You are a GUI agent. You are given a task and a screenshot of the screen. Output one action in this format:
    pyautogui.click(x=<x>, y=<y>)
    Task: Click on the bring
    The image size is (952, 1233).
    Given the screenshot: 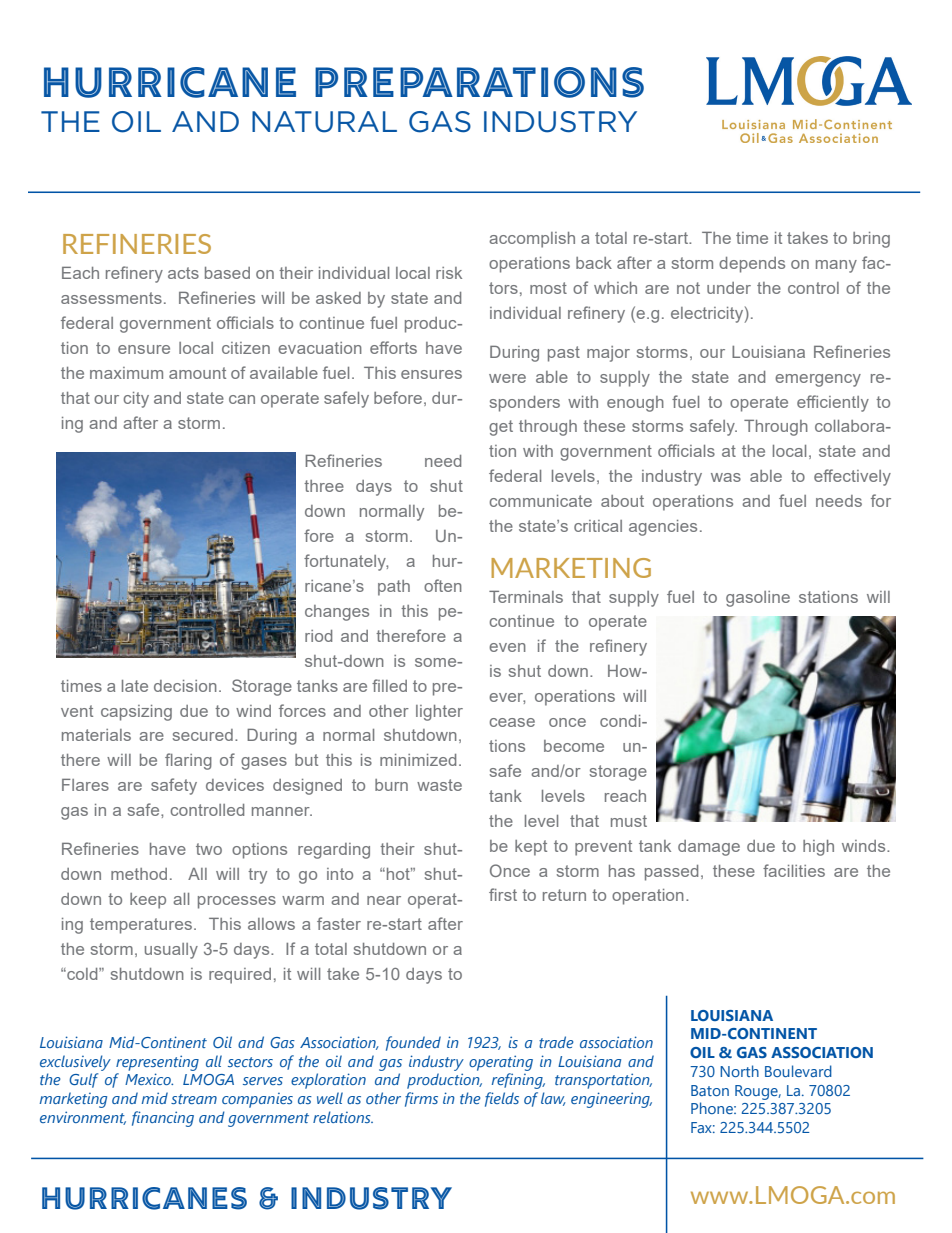 What is the action you would take?
    pyautogui.click(x=871, y=240)
